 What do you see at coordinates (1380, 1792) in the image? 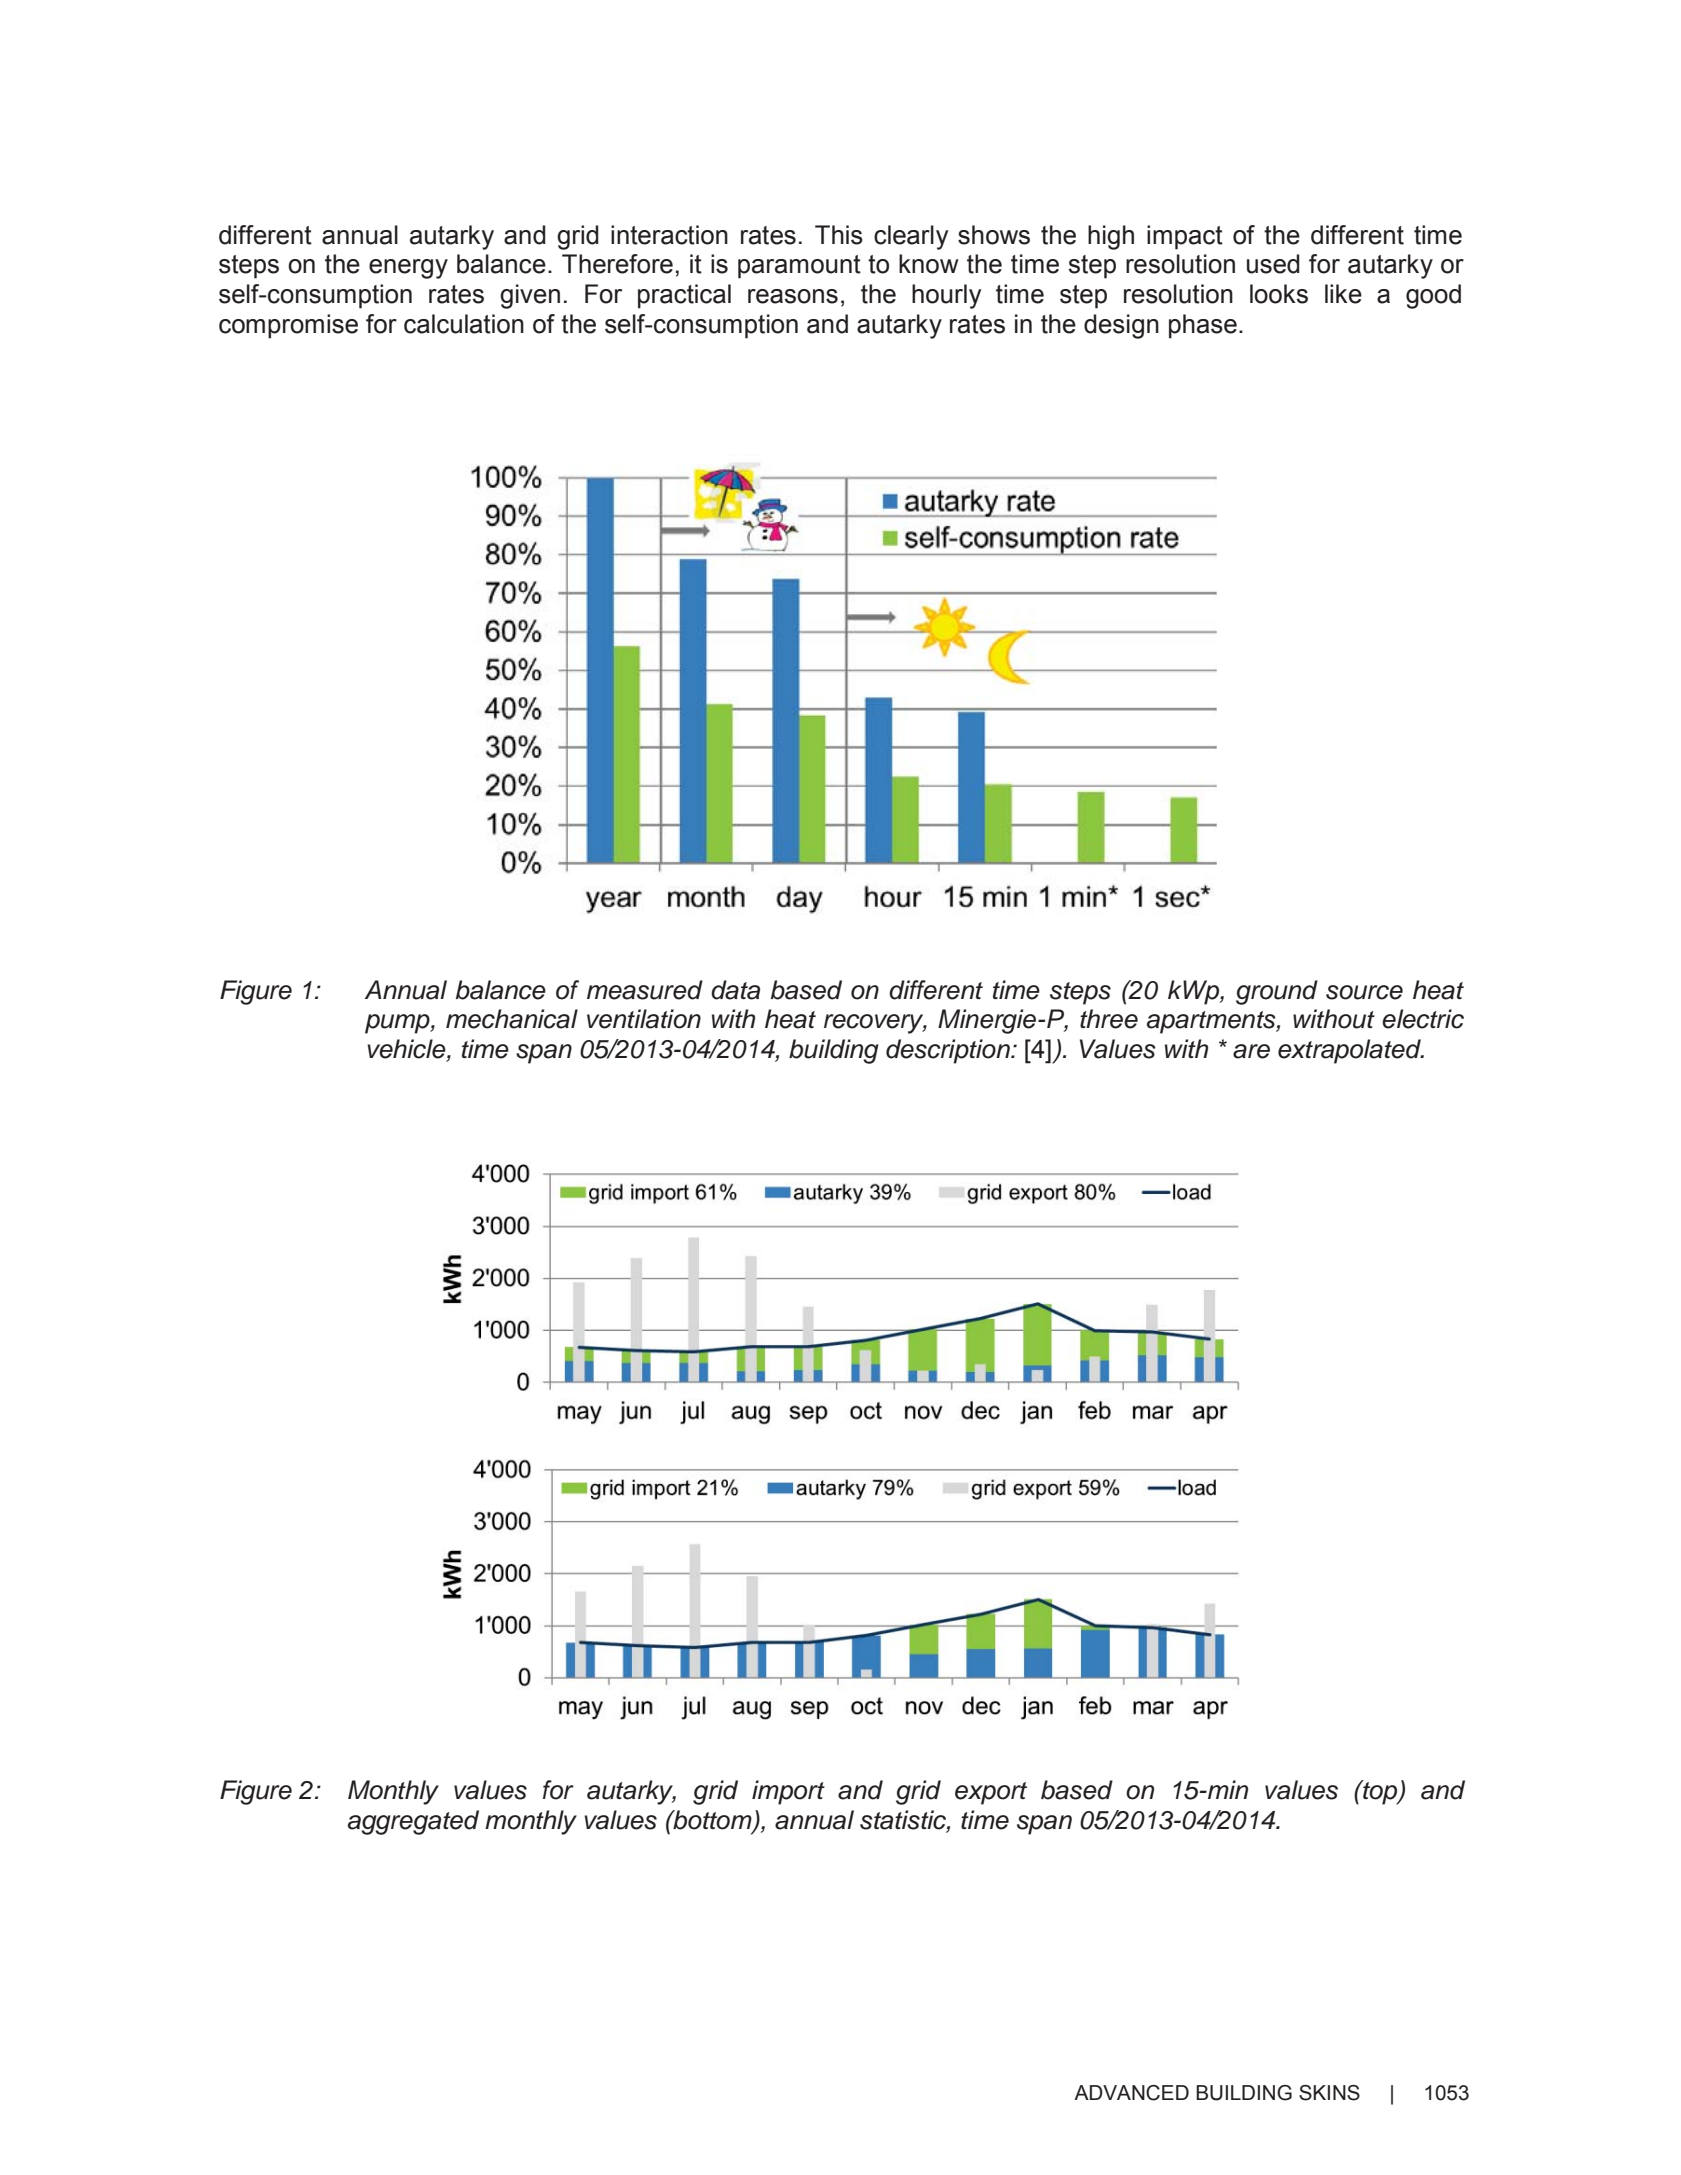
I see `top` at bounding box center [1380, 1792].
